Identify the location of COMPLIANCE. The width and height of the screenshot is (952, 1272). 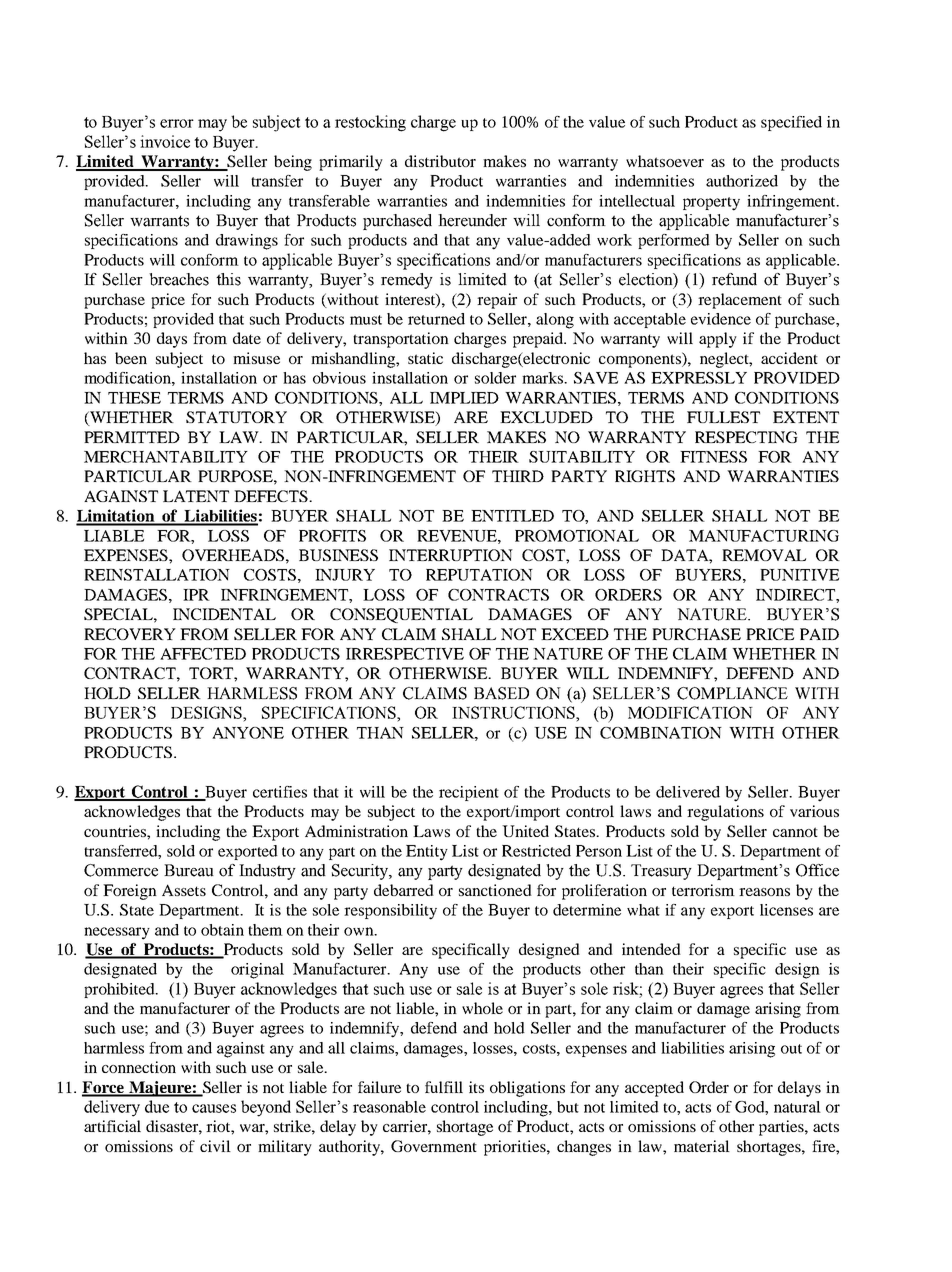
(732, 693).
